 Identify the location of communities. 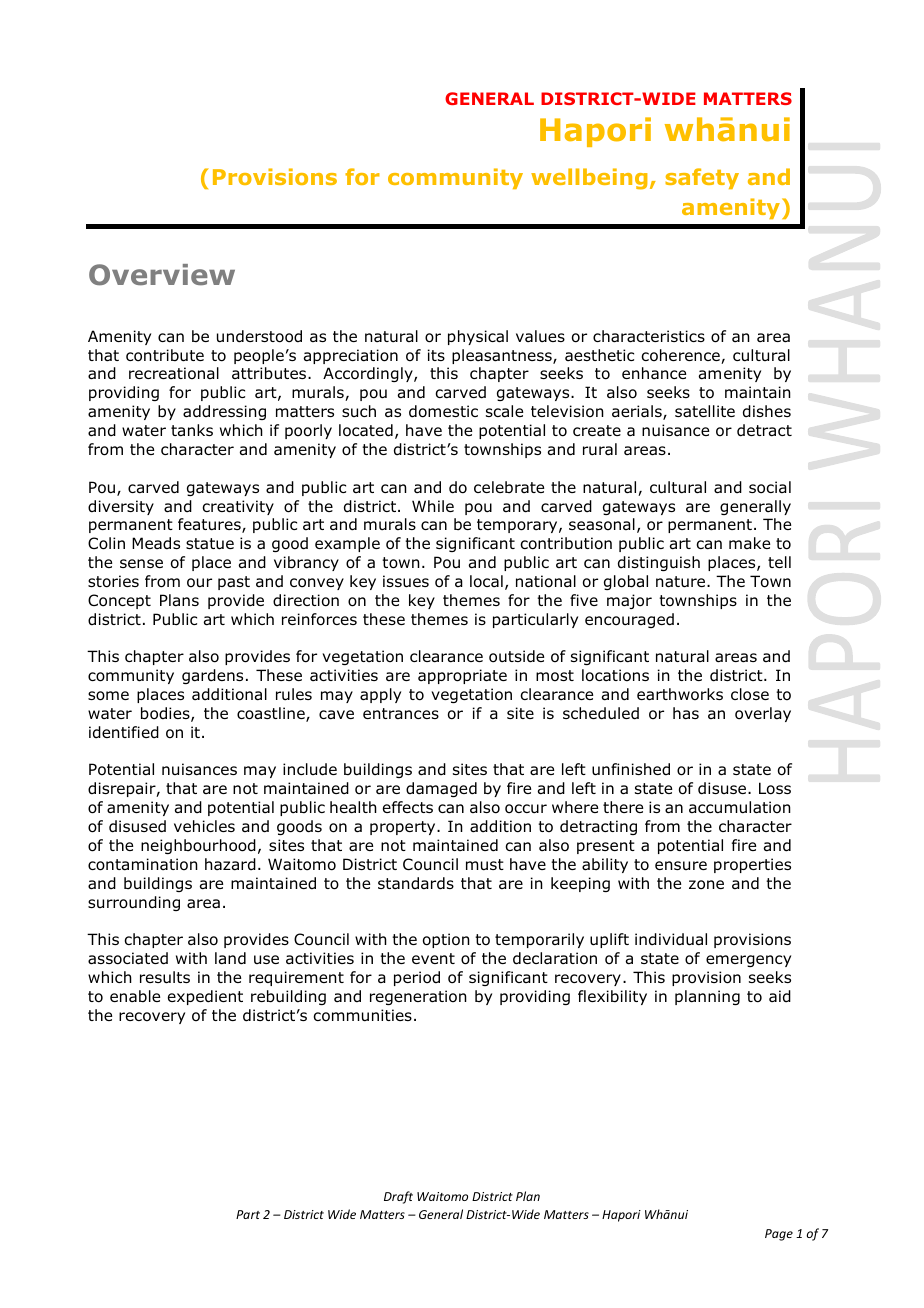
(362, 1015).
